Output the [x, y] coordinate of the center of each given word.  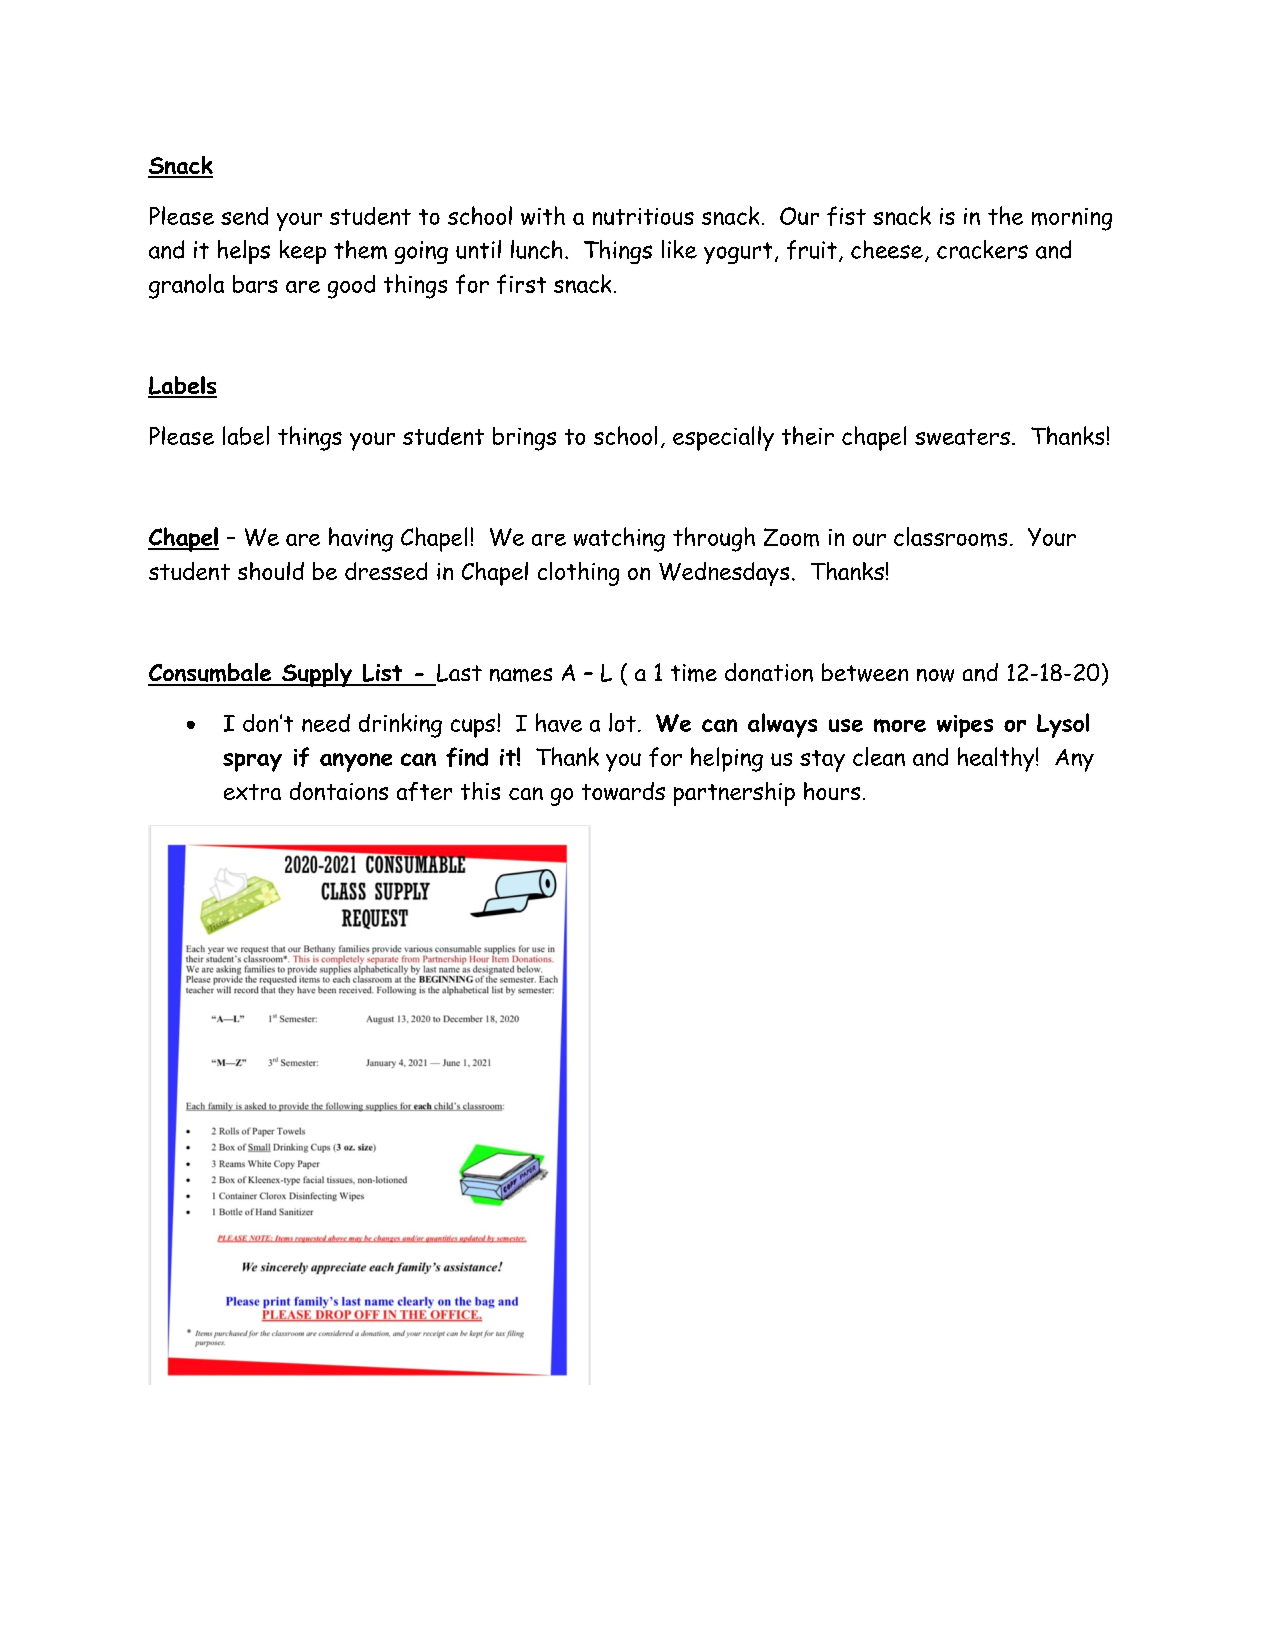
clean [879, 756]
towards [623, 791]
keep [303, 252]
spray [252, 762]
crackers [982, 249]
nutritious [643, 216]
